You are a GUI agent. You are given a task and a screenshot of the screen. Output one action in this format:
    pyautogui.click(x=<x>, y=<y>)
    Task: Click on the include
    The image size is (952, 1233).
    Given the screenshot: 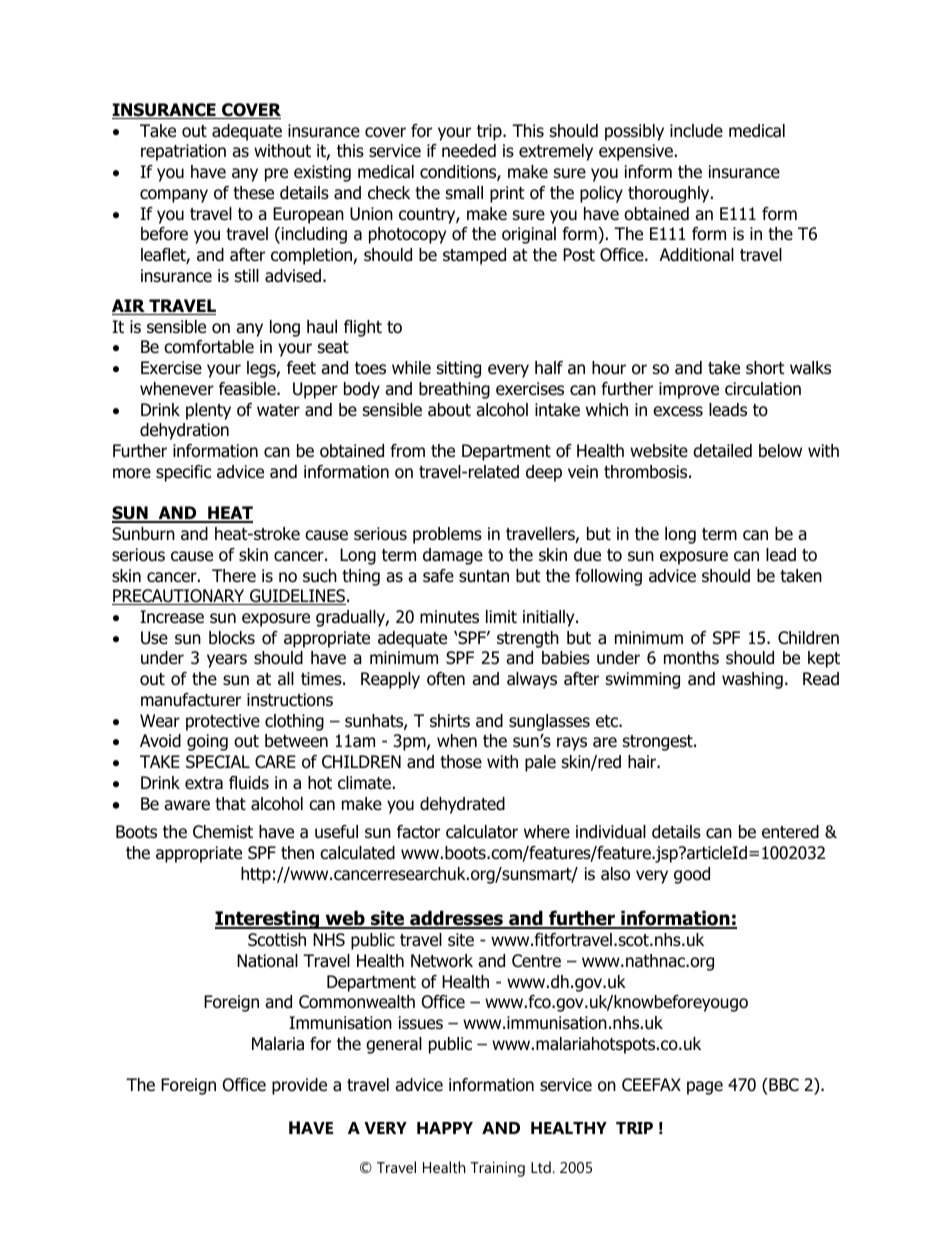 What is the action you would take?
    pyautogui.click(x=696, y=131)
